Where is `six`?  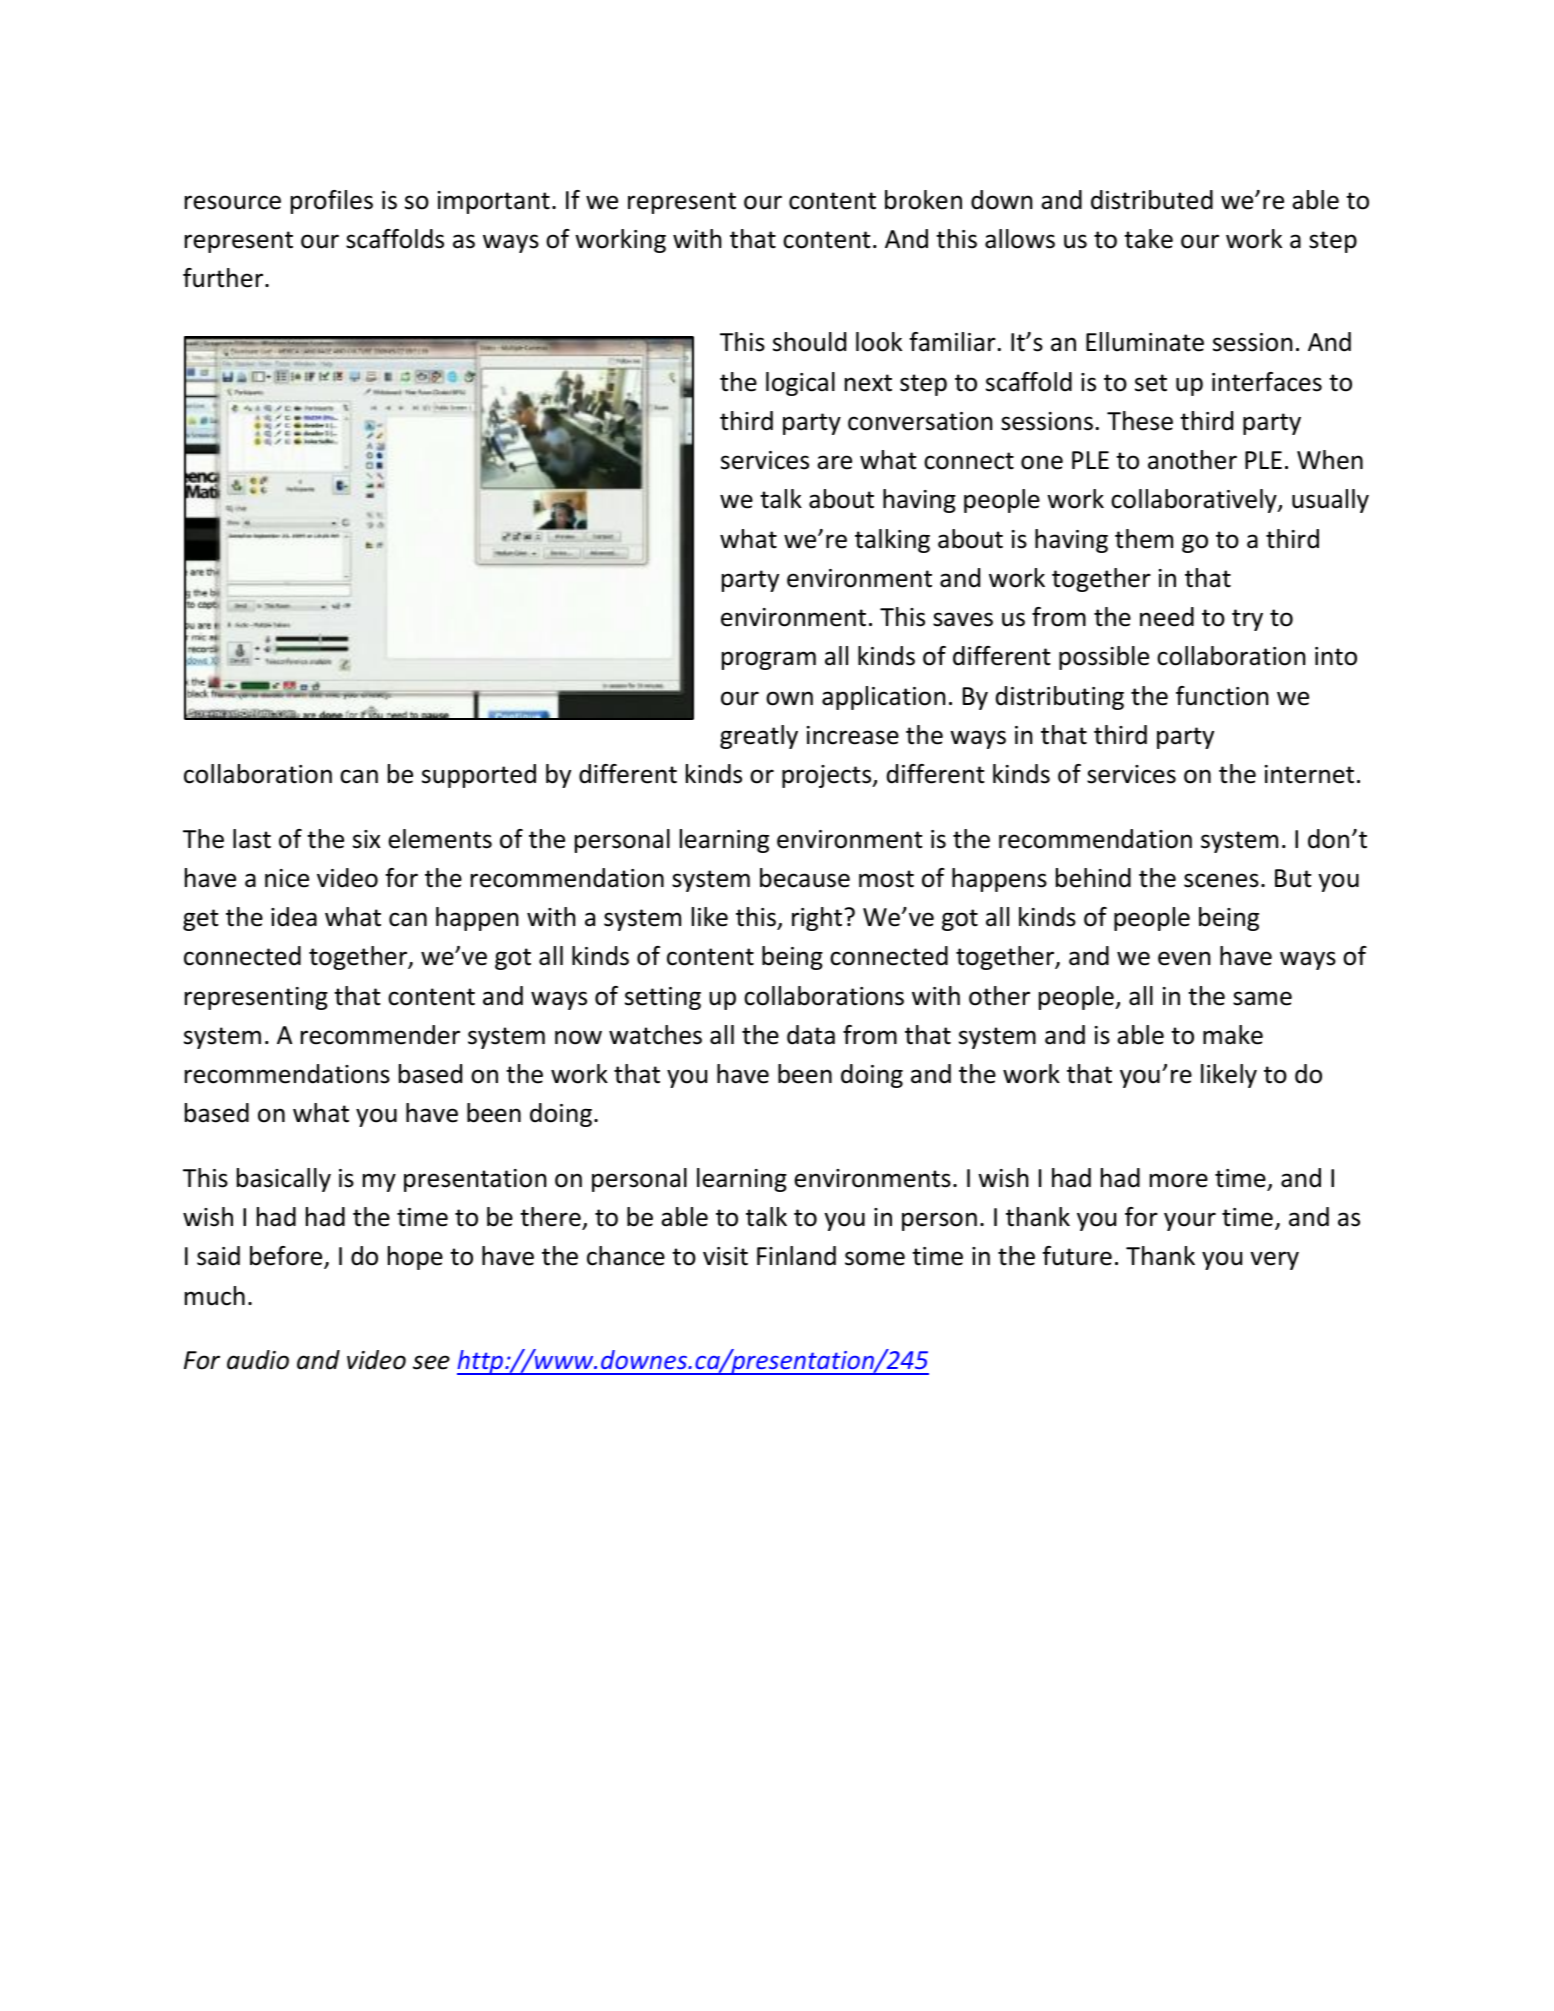 six is located at coordinates (366, 839).
